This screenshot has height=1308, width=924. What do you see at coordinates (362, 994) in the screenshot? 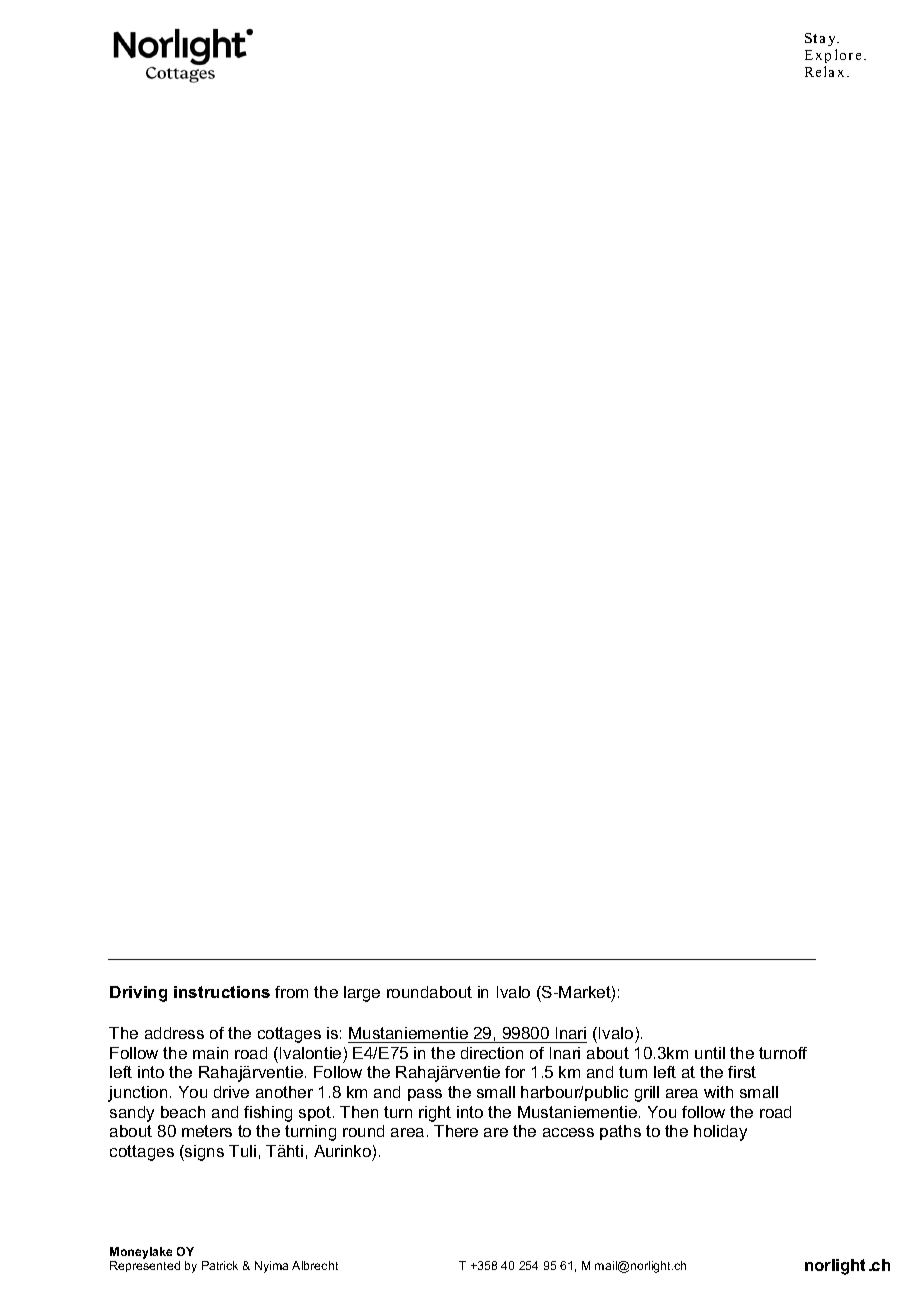
I see `large` at bounding box center [362, 994].
